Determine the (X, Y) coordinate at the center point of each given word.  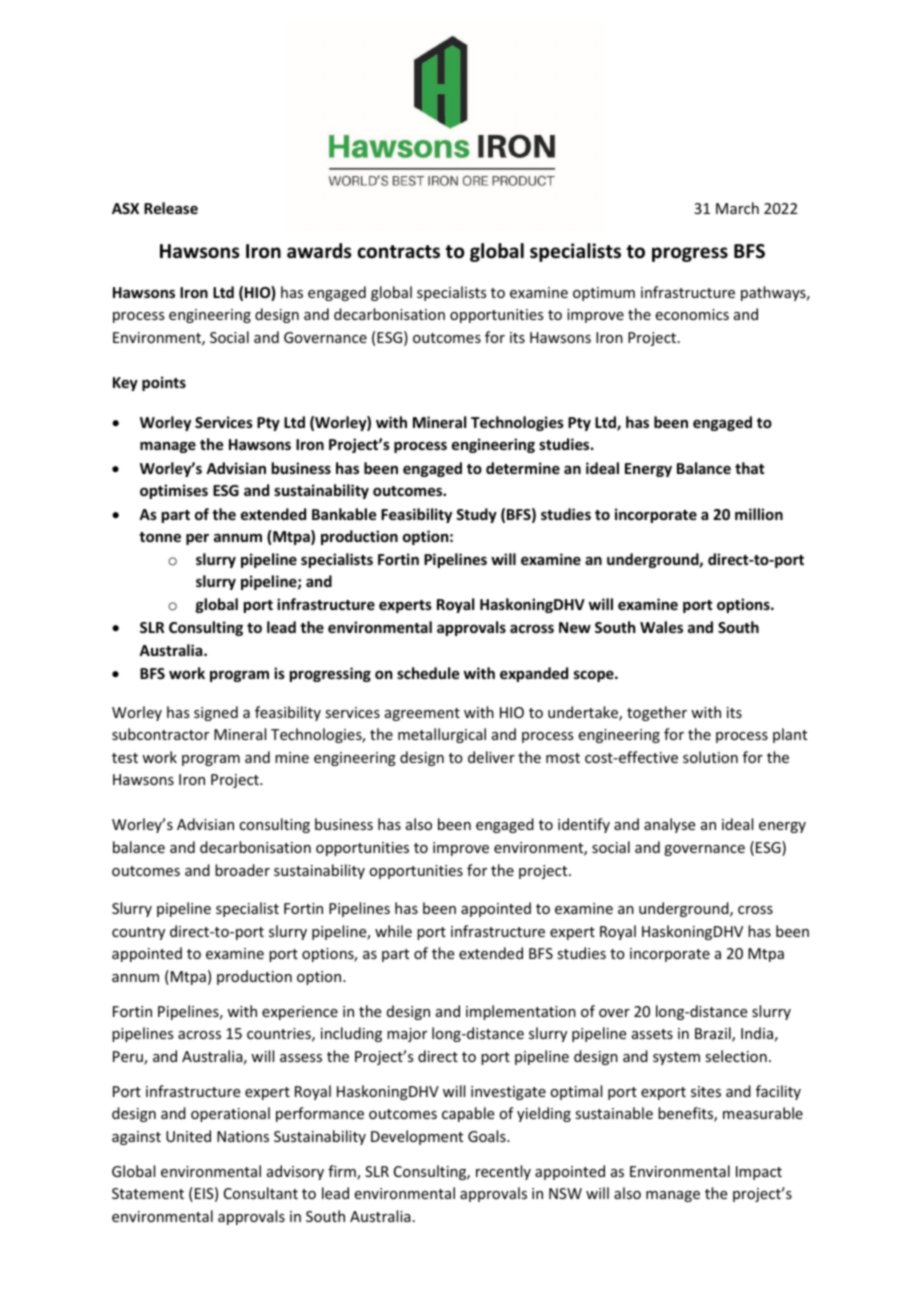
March (737, 208)
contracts (398, 252)
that (749, 468)
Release (171, 208)
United (188, 1136)
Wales (661, 627)
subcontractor (160, 734)
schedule (428, 673)
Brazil (714, 1034)
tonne (160, 537)
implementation (521, 1012)
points (164, 383)
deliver (491, 757)
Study (476, 515)
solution (710, 757)
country (138, 933)
